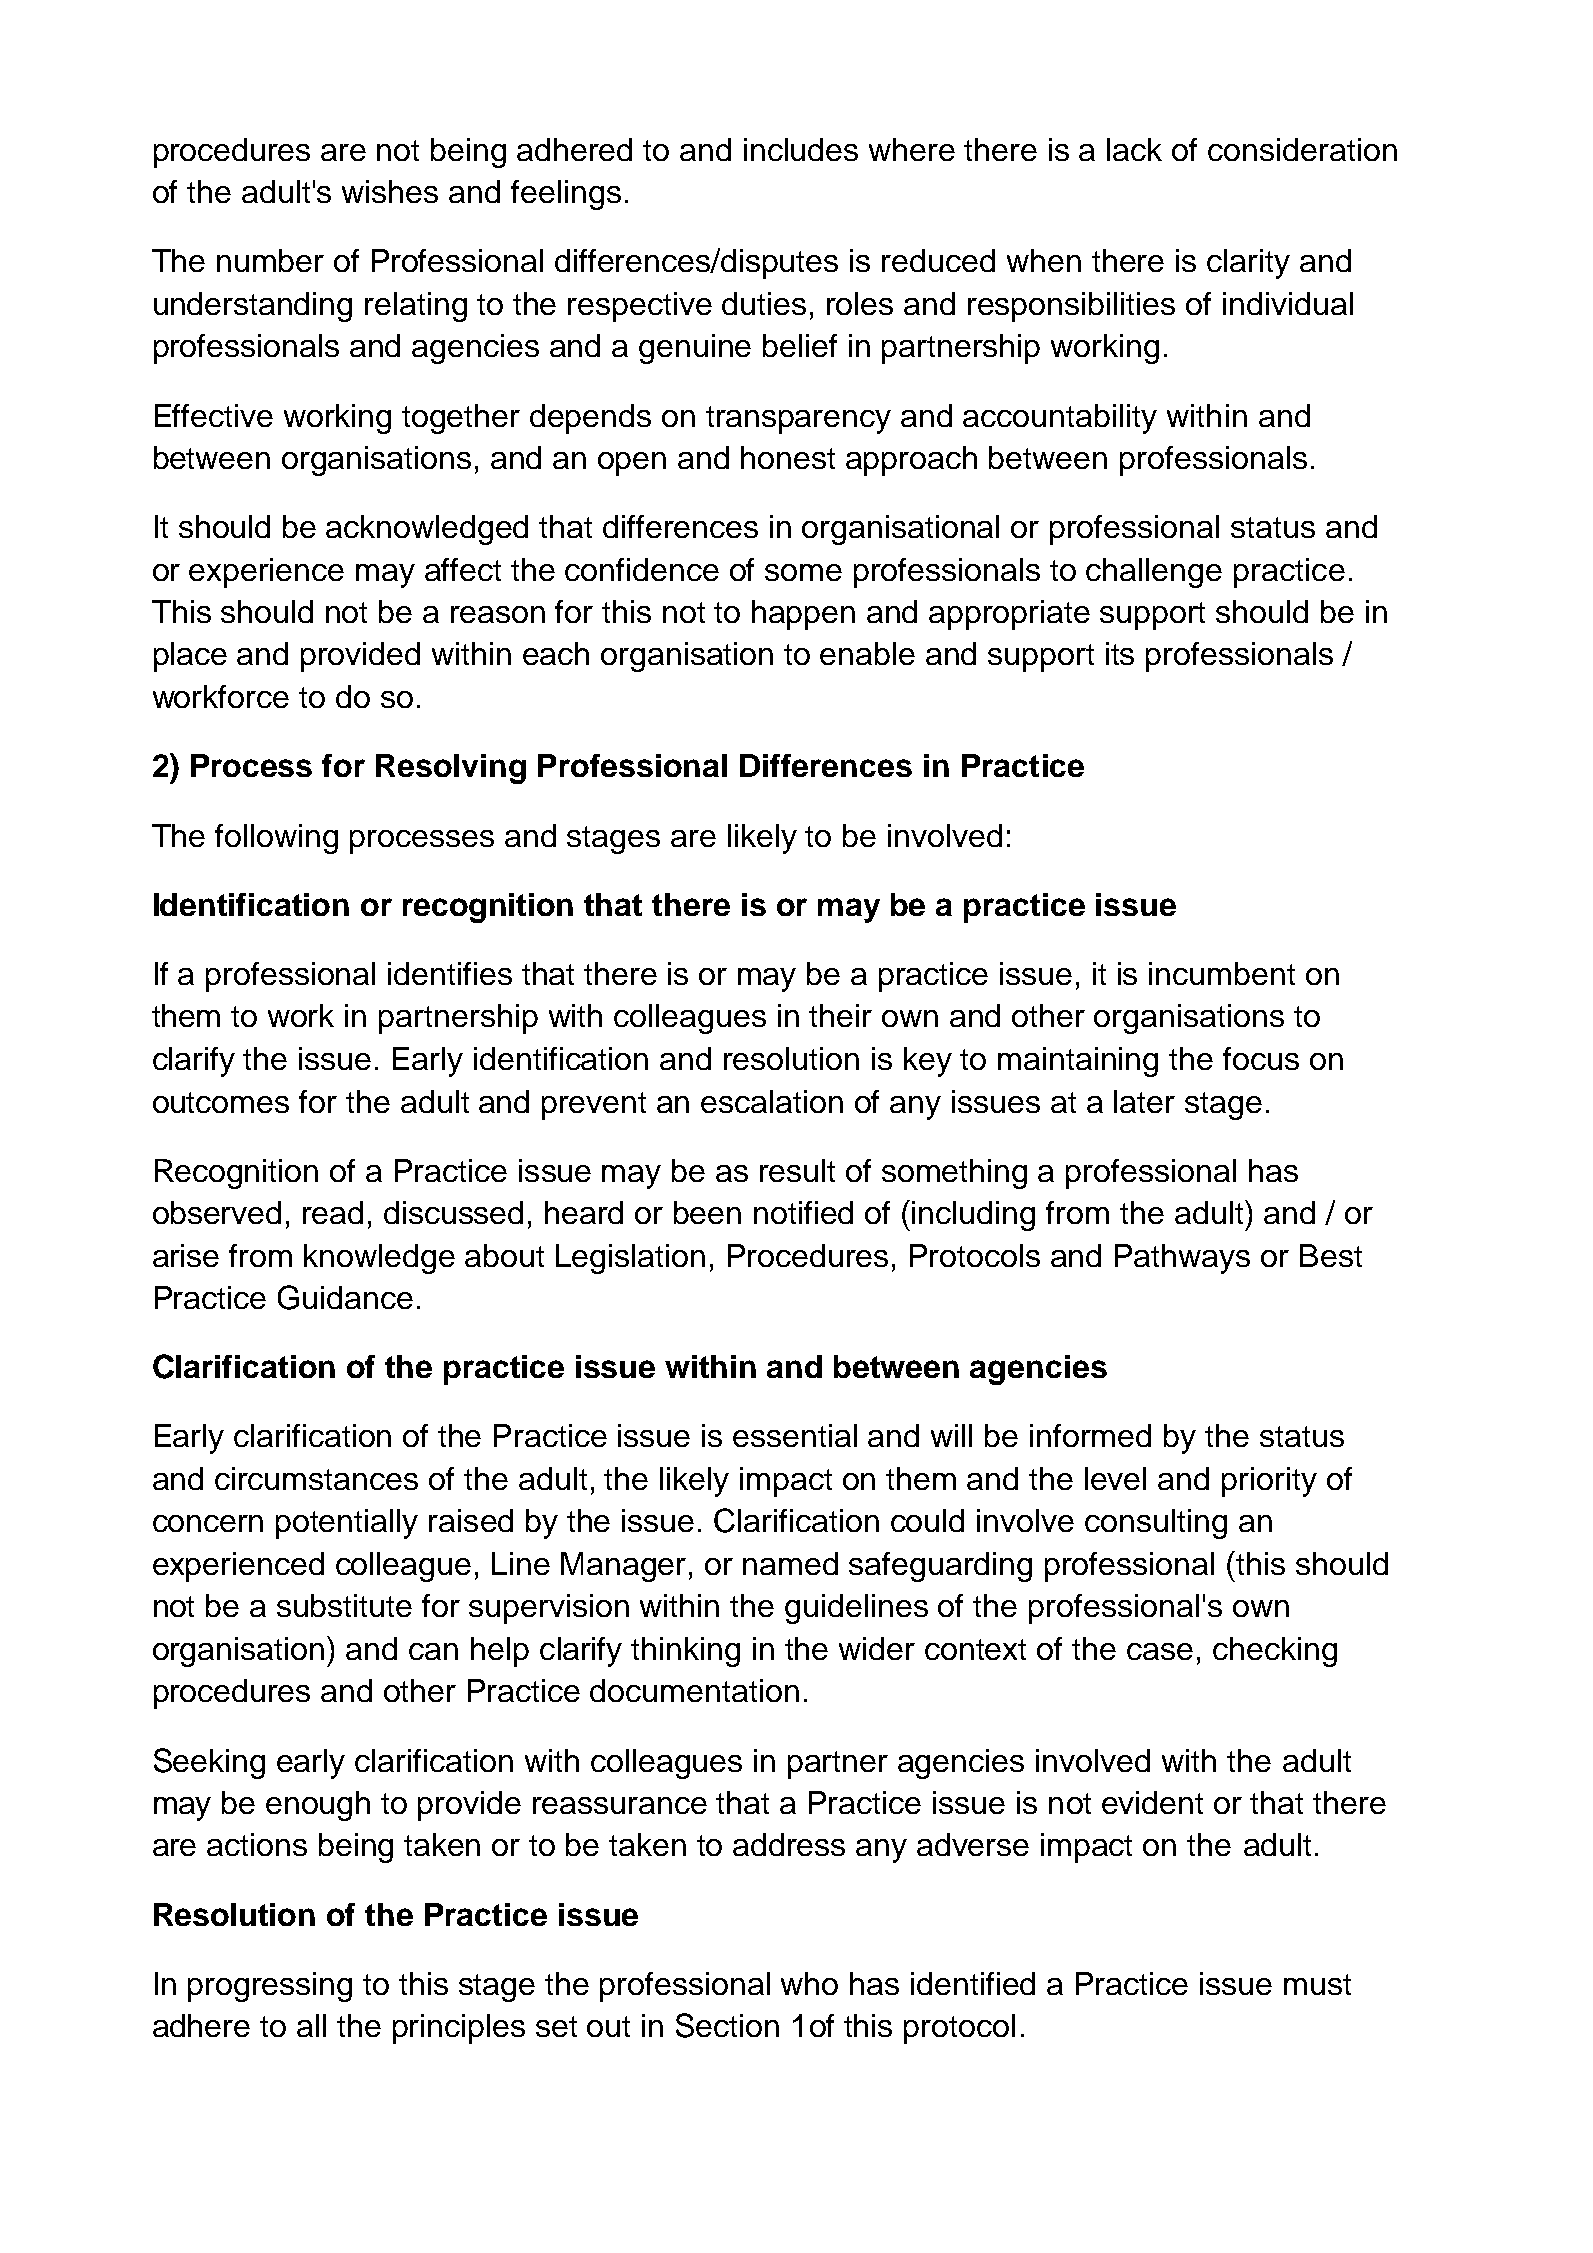  I want to click on later, so click(1144, 1101).
